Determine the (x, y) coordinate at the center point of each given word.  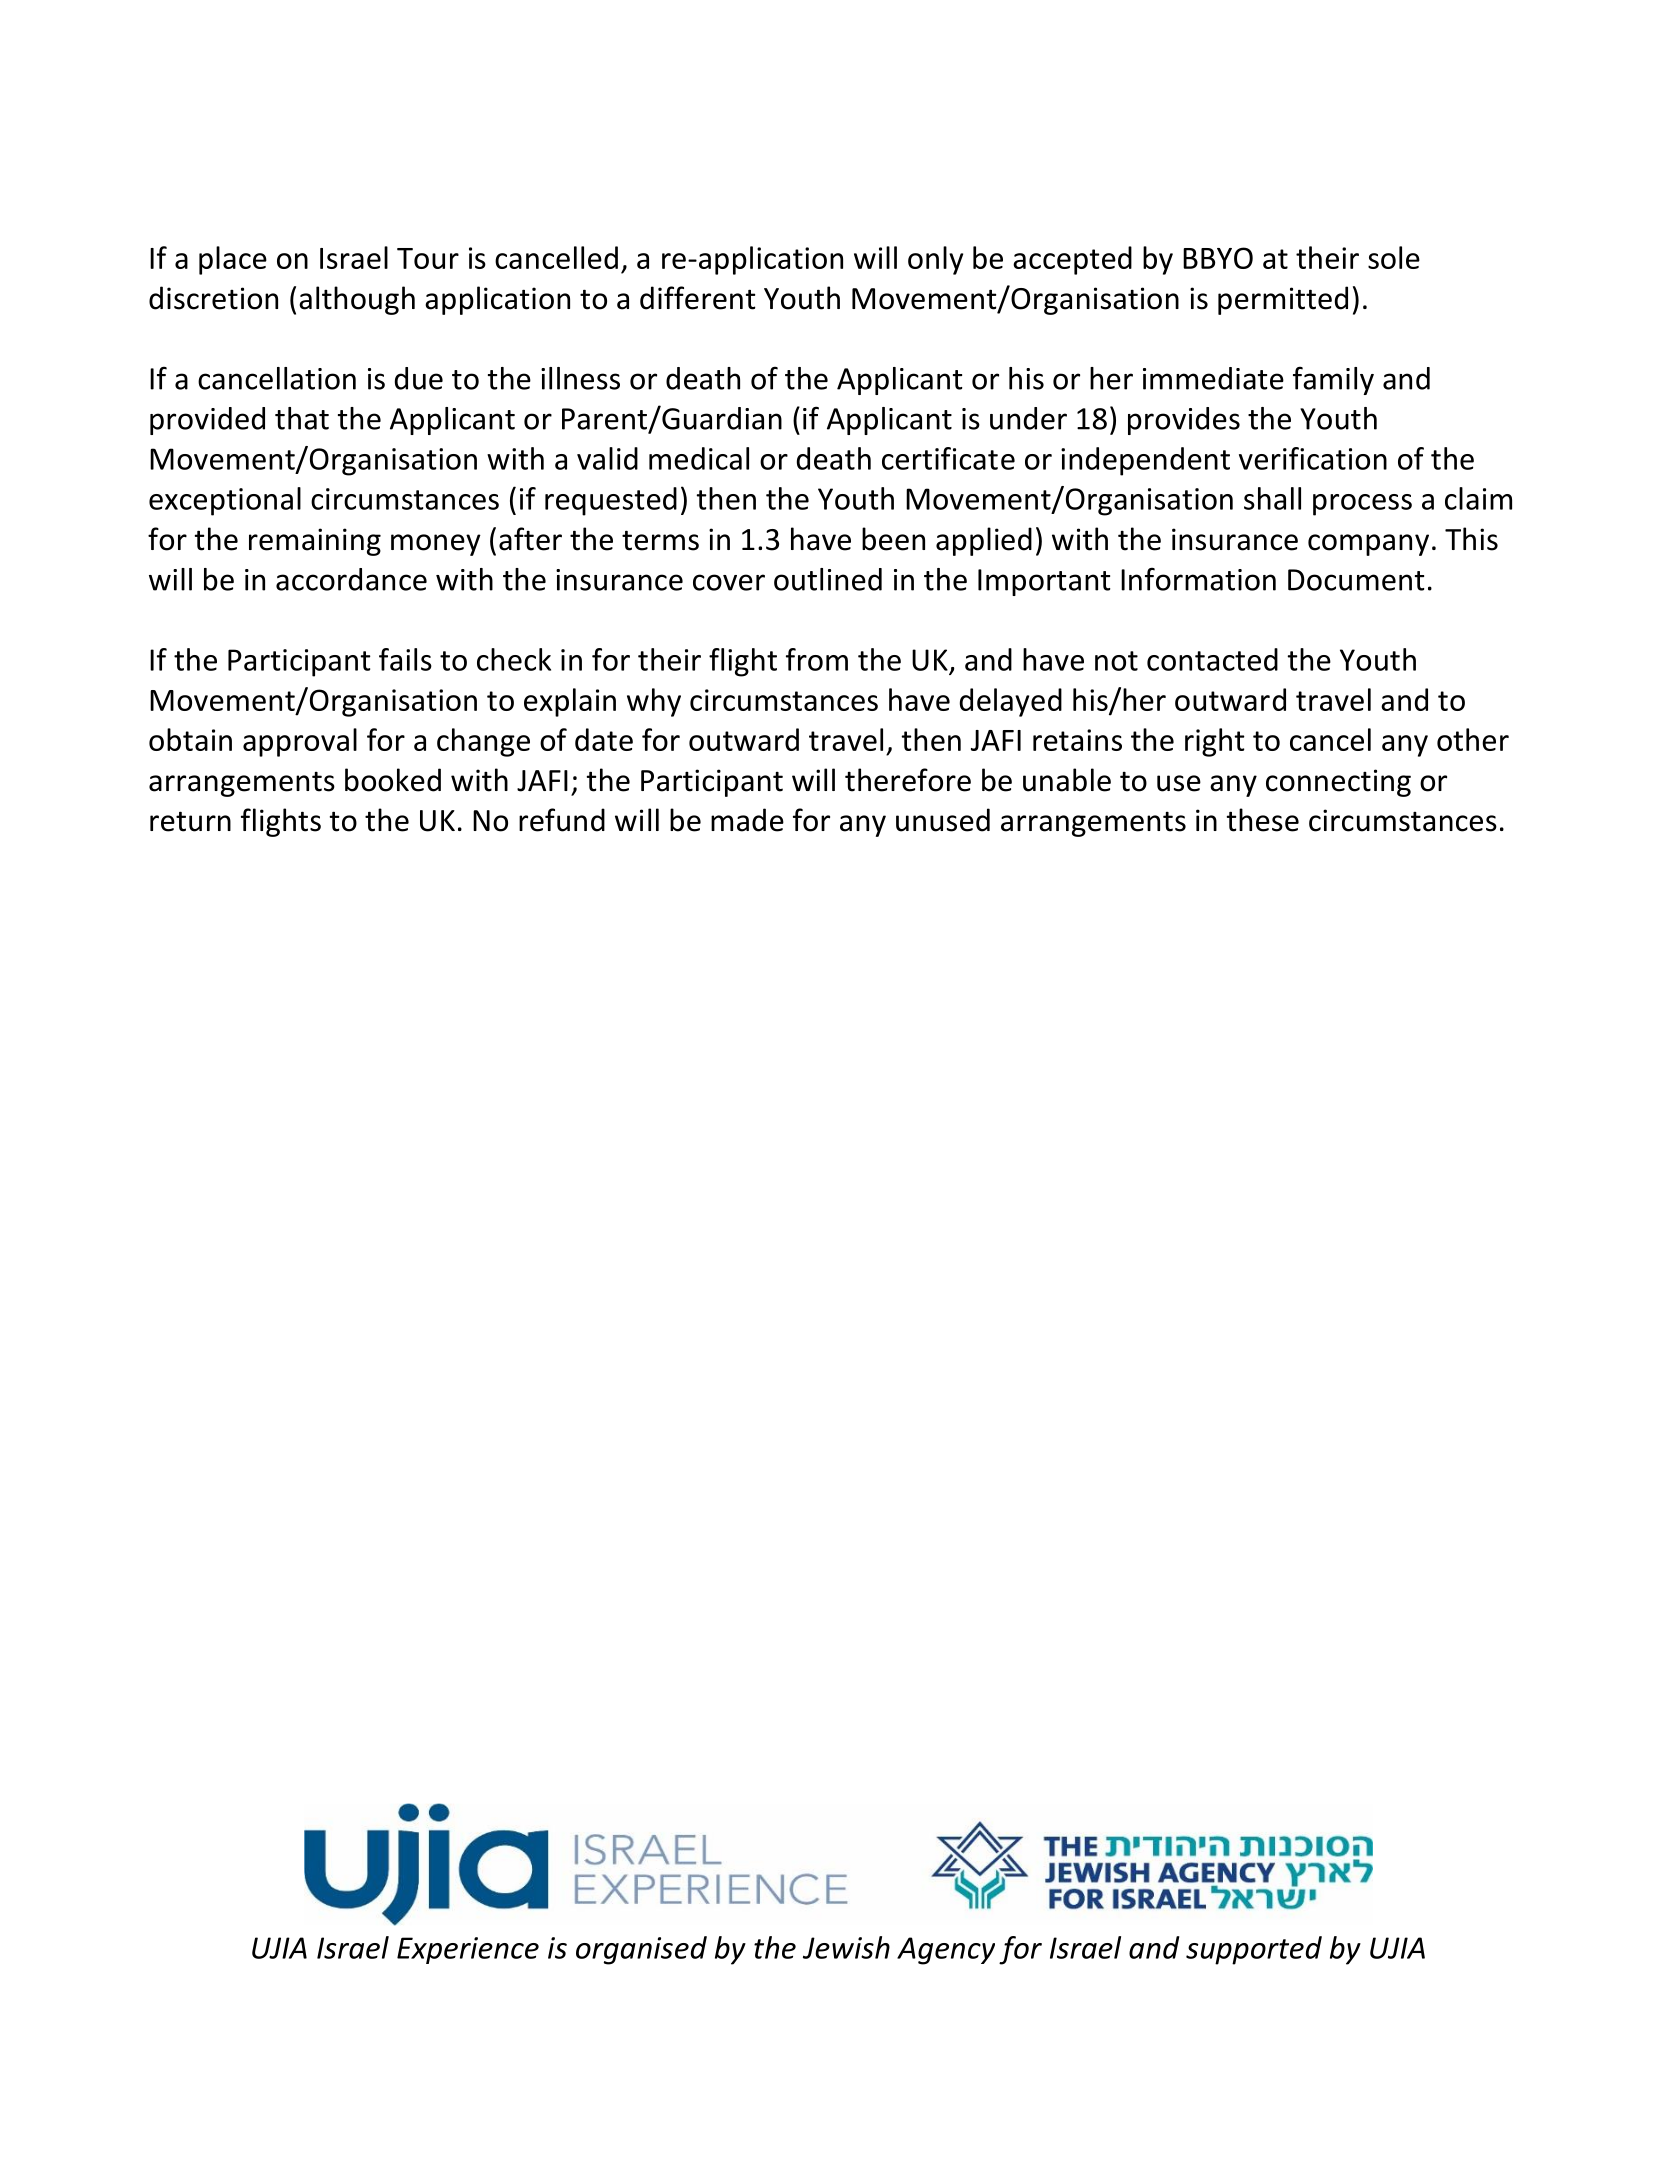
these (1263, 820)
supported (1254, 1950)
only (935, 260)
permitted (1283, 300)
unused (943, 820)
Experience (468, 1950)
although (357, 300)
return (190, 821)
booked (393, 780)
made (747, 820)
